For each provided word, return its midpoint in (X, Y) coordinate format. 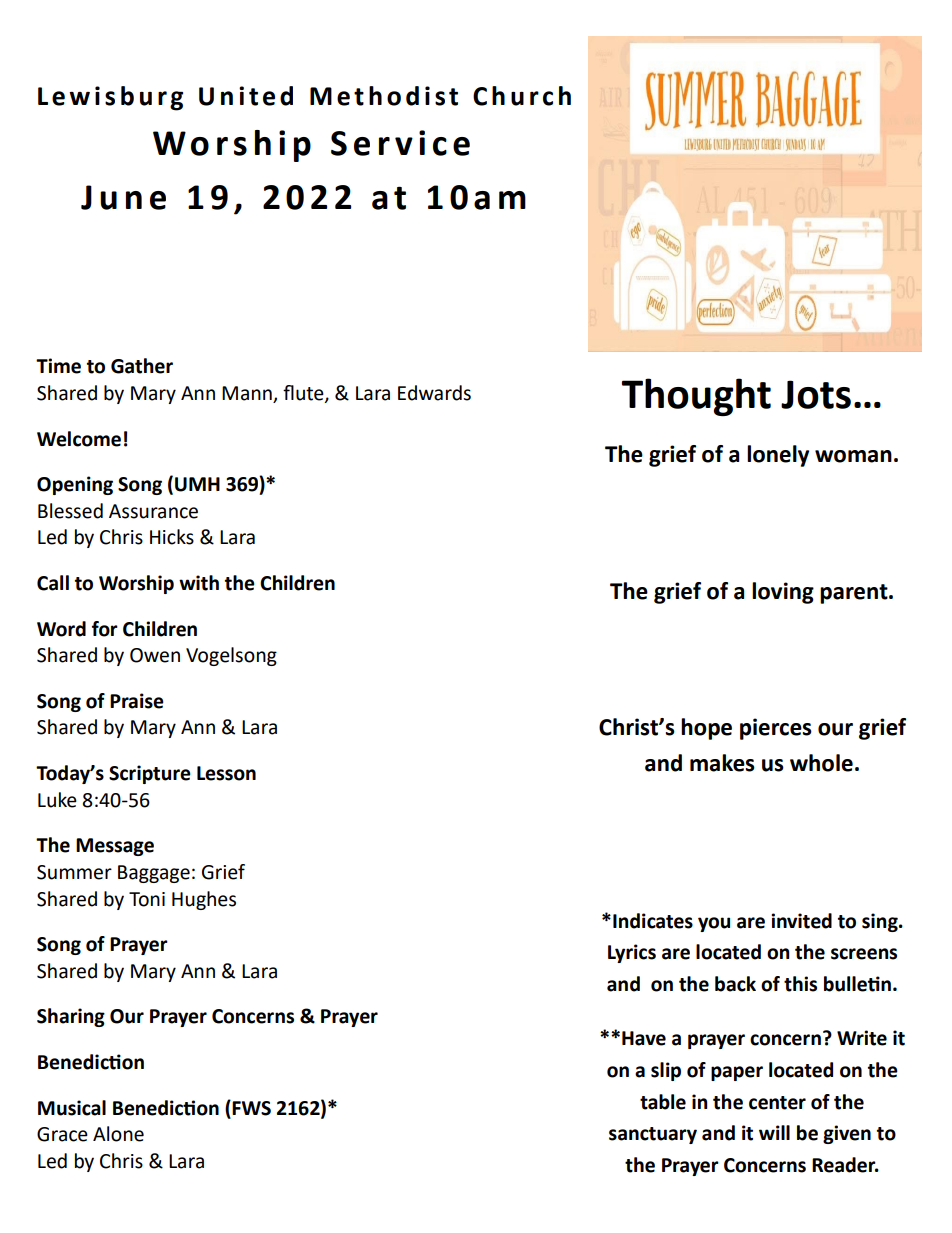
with (199, 583)
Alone (118, 1134)
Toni (147, 899)
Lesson (226, 773)
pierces (776, 729)
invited (801, 921)
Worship (136, 584)
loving (783, 593)
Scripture (150, 774)
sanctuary (653, 1135)
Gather (142, 366)
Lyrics (632, 953)
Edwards (434, 393)
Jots (816, 394)
